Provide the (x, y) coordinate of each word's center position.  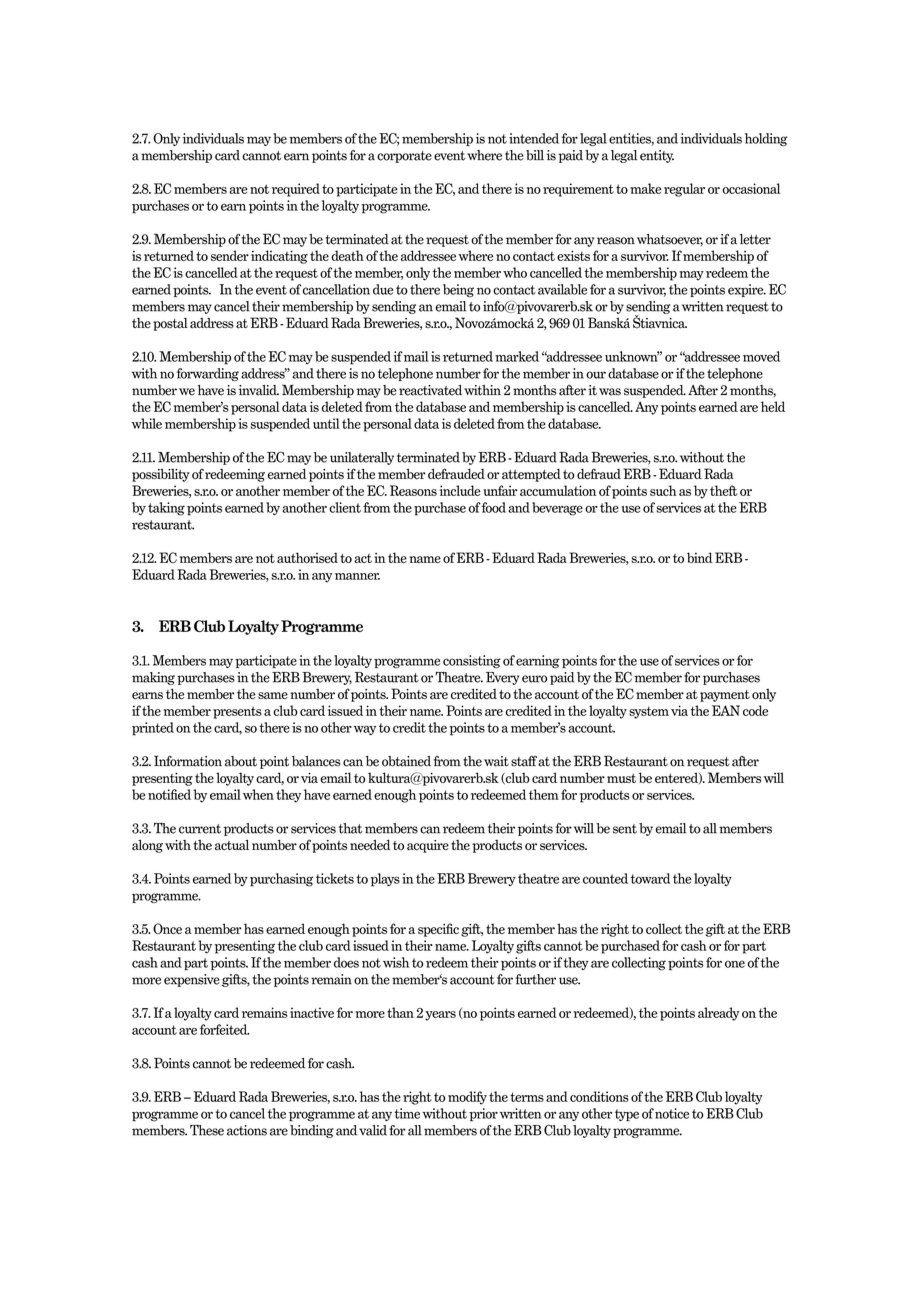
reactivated (430, 390)
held (773, 406)
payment (725, 696)
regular (684, 190)
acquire (428, 846)
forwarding (207, 374)
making (153, 678)
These (207, 1130)
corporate (404, 157)
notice (672, 1113)
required (296, 190)
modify (467, 1098)
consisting (472, 661)
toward (650, 878)
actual (232, 845)
